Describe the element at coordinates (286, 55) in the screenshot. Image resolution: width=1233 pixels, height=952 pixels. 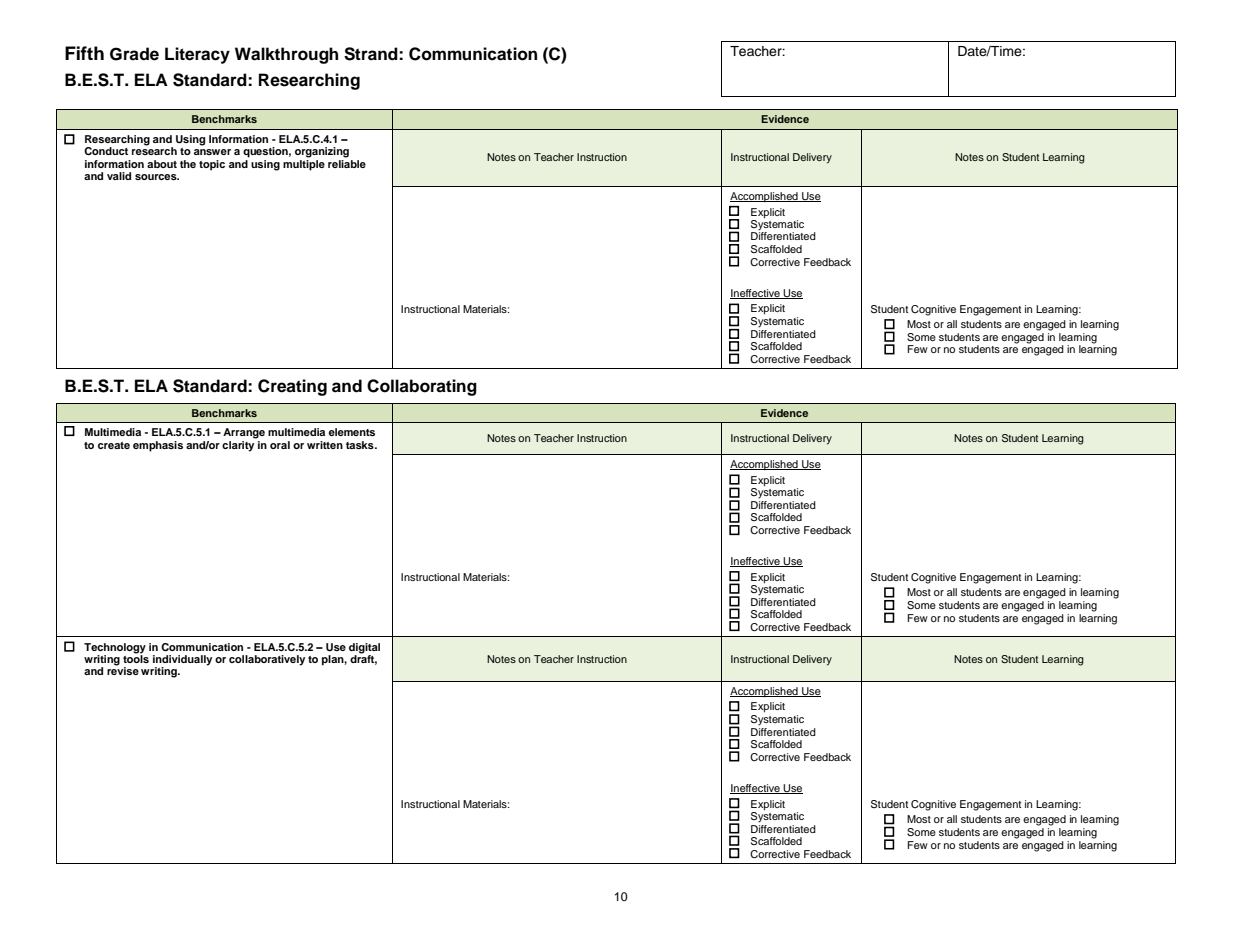
I see `Walkthrough` at that location.
